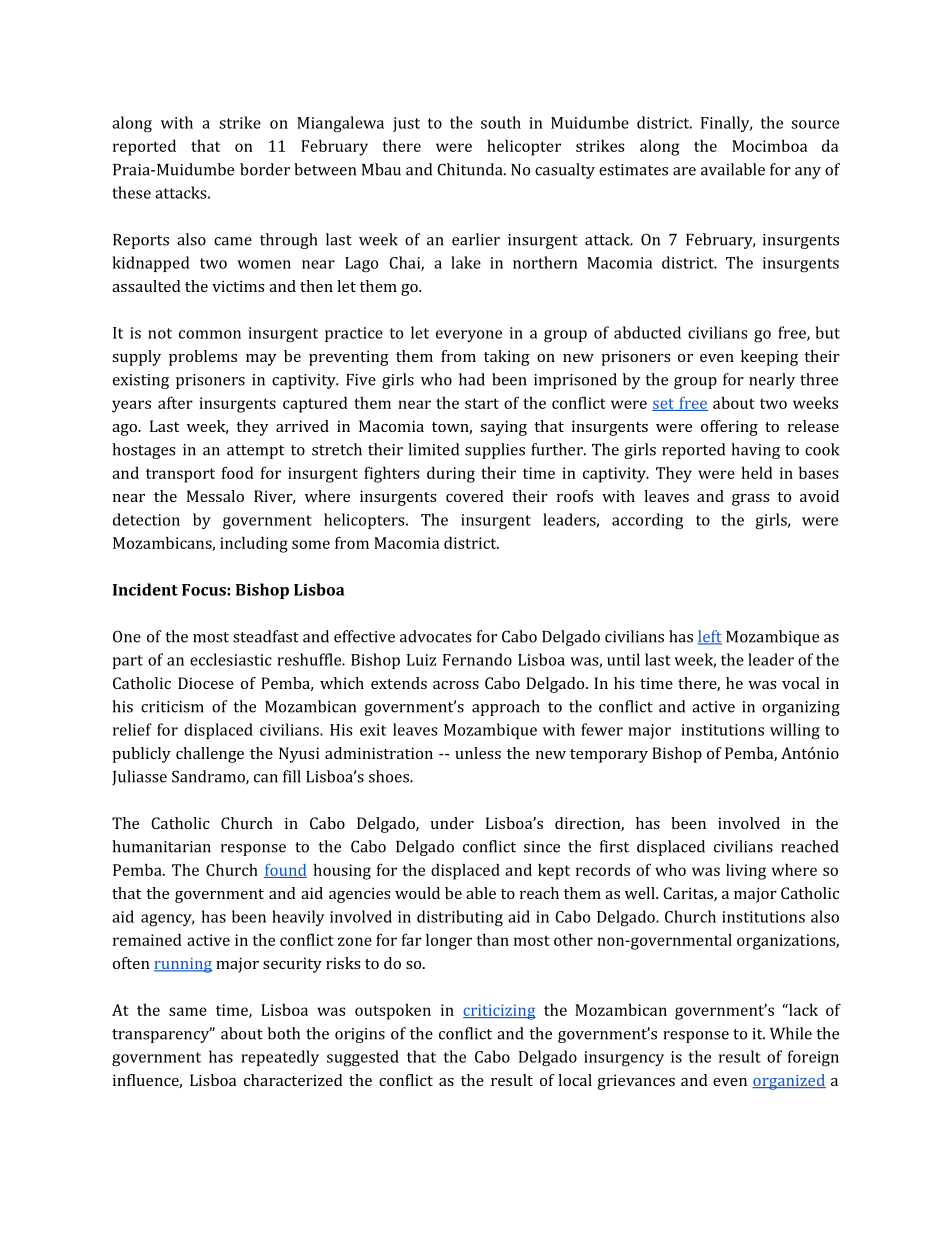 This screenshot has height=1233, width=952. I want to click on unless, so click(478, 753).
